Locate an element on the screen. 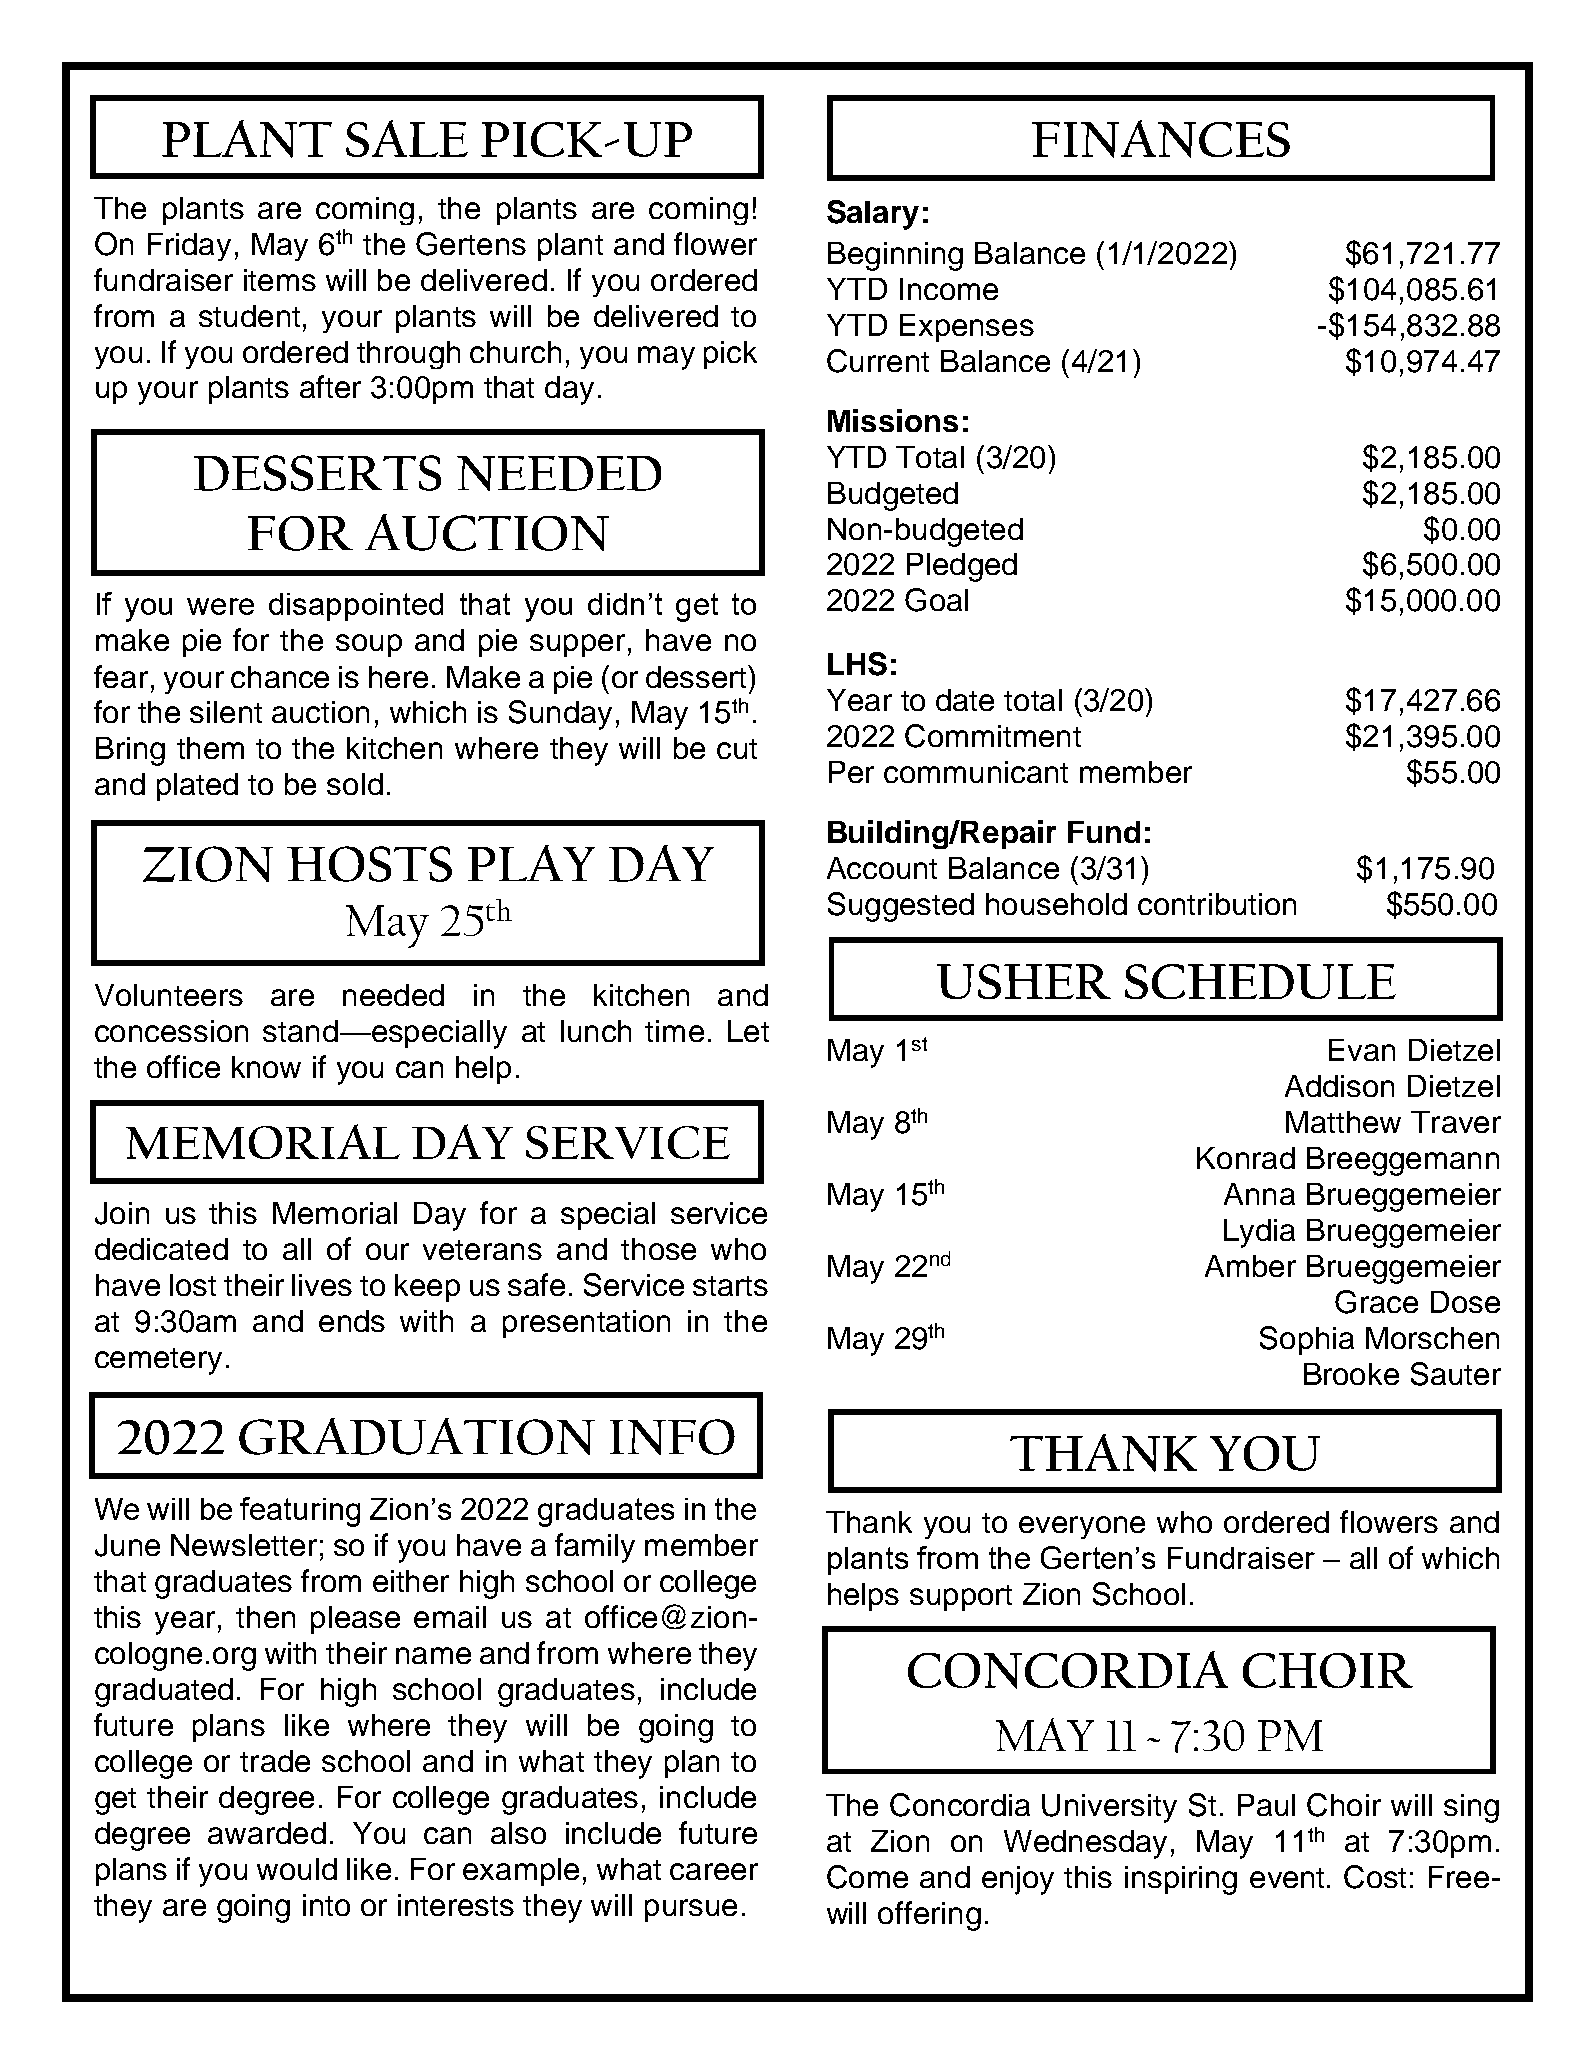  Friday is located at coordinates (189, 247).
